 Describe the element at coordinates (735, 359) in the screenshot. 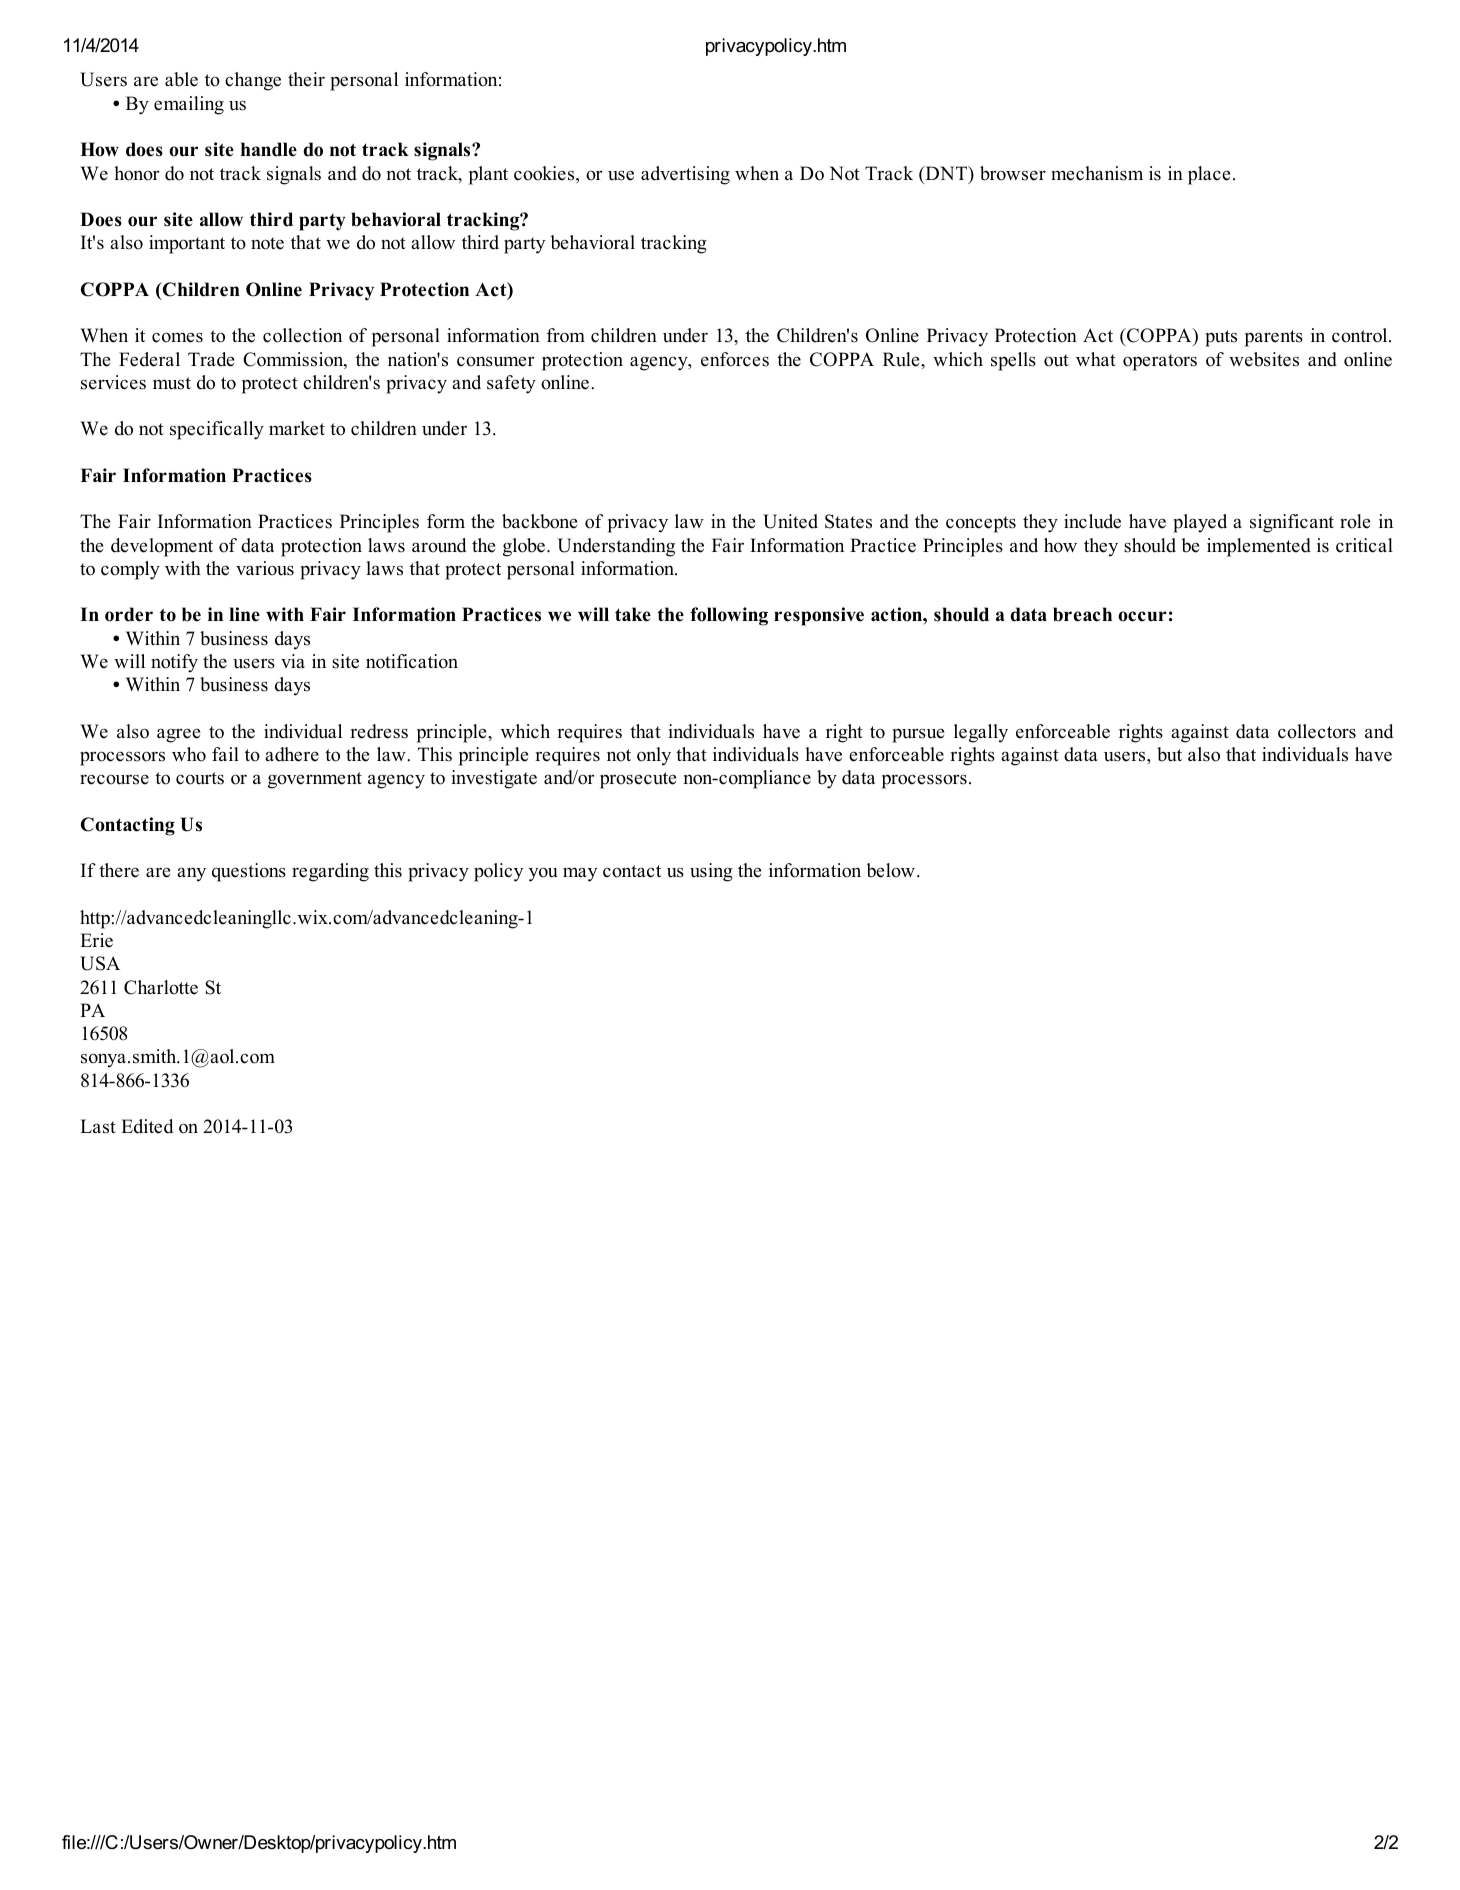

I see `enforces` at that location.
